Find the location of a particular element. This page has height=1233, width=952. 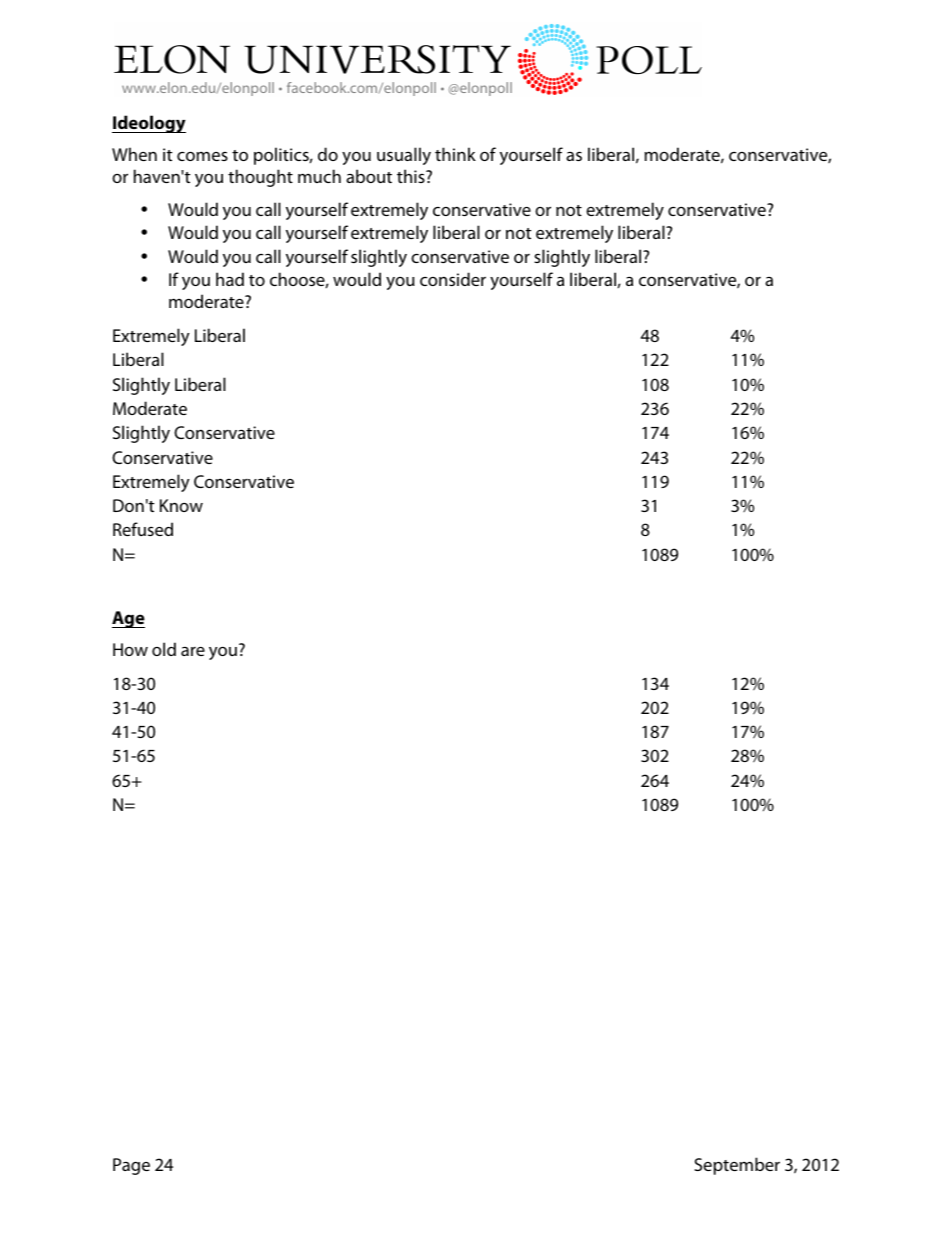

consider is located at coordinates (453, 279).
